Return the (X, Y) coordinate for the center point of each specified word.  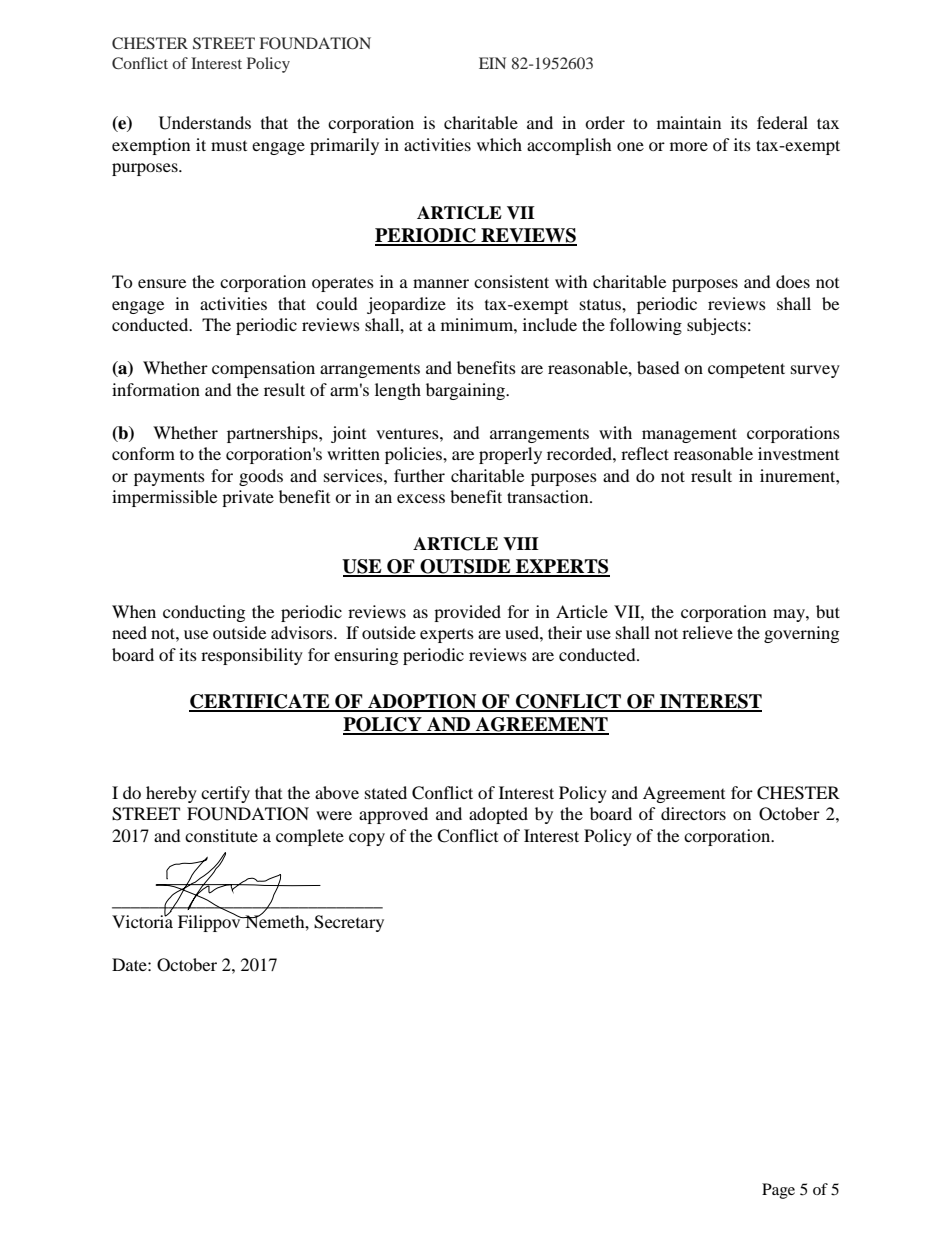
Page (778, 1191)
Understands (205, 123)
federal (782, 122)
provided (467, 613)
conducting (204, 613)
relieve (707, 632)
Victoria (142, 920)
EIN (492, 63)
